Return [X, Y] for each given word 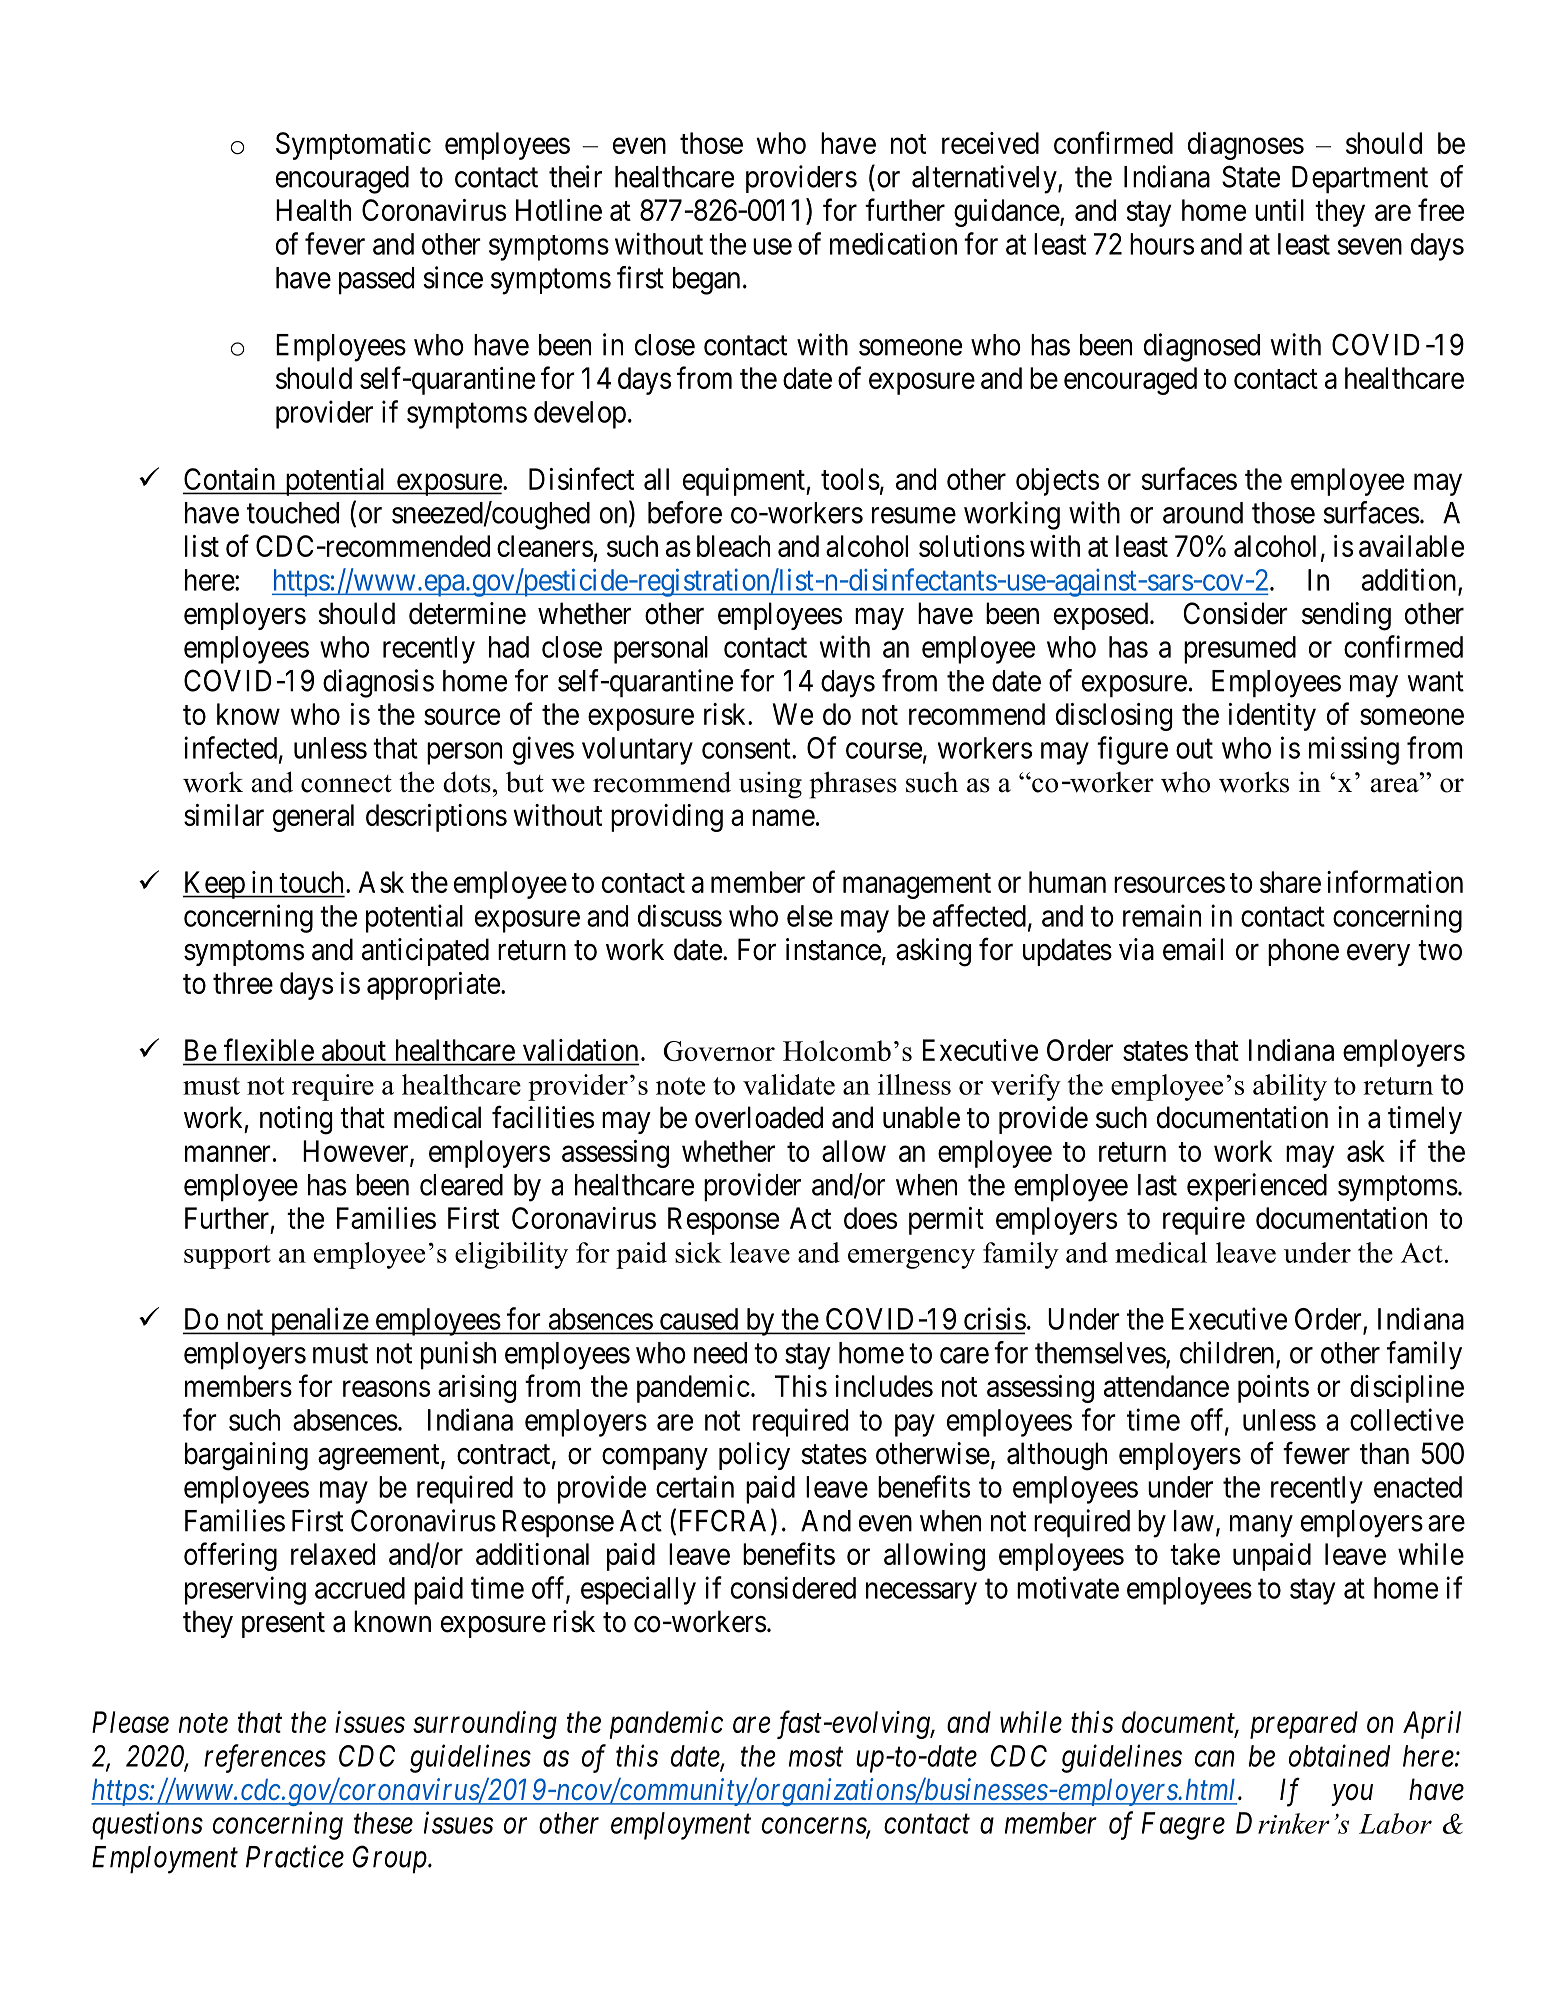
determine [467, 613]
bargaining [246, 1456]
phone [1303, 952]
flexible [269, 1049]
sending [1346, 616]
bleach [733, 546]
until [1279, 210]
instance [833, 949]
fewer [1316, 1453]
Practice [295, 1857]
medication [893, 243]
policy [754, 1456]
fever [335, 243]
